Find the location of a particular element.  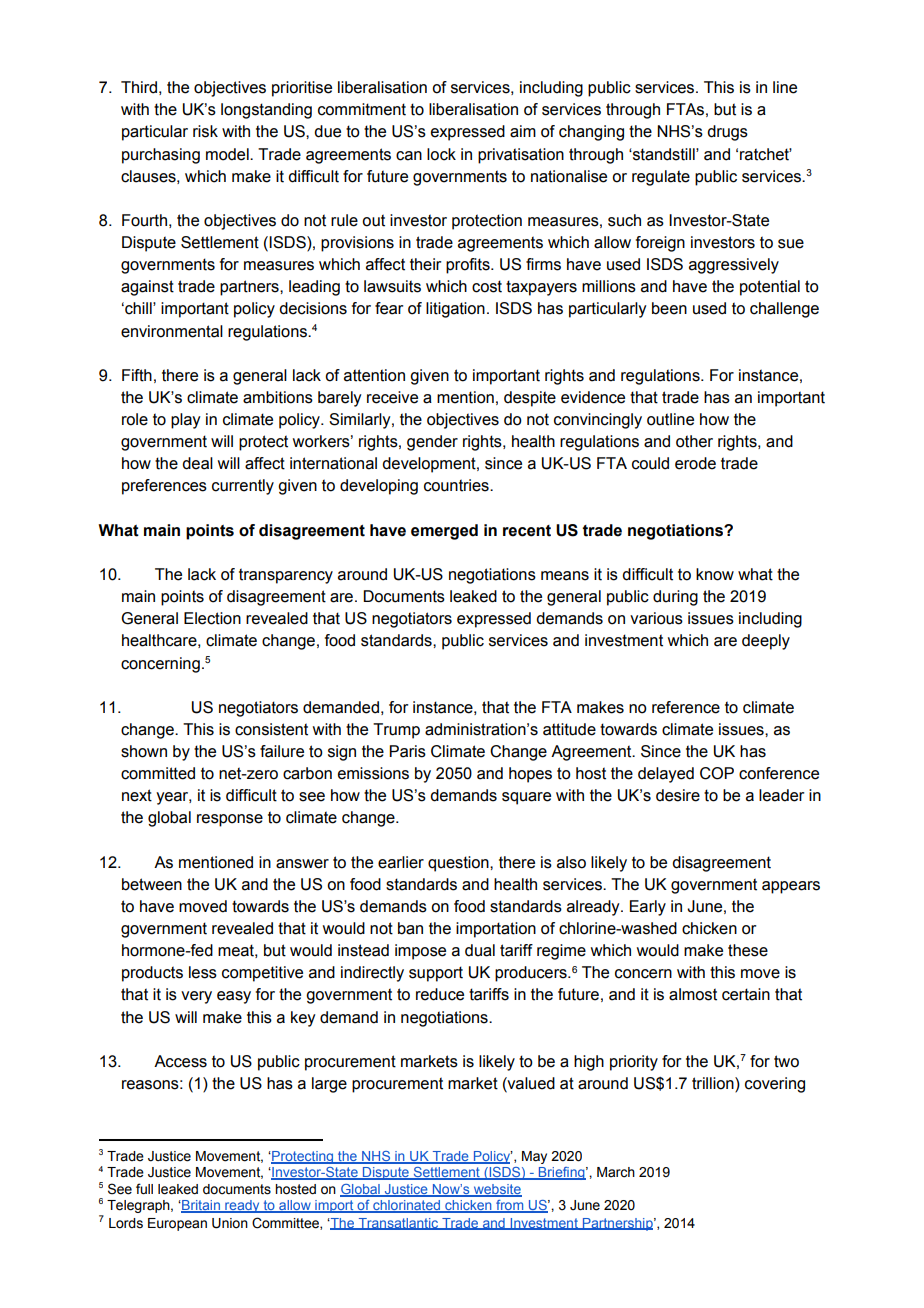

lock is located at coordinates (441, 154).
